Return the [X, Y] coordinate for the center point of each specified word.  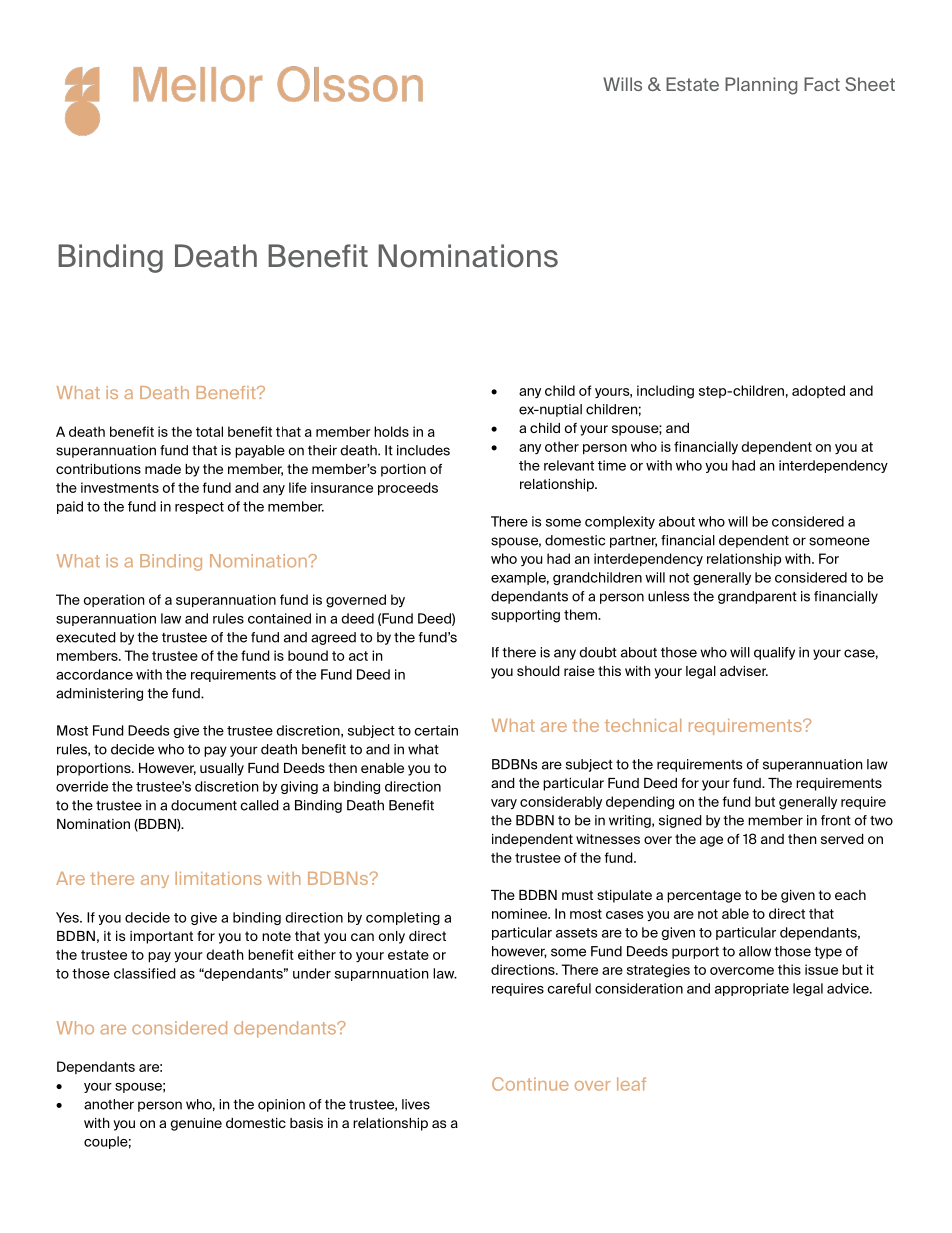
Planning [761, 86]
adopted [818, 391]
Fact [822, 84]
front [836, 820]
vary [504, 804]
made [163, 469]
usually [222, 769]
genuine [196, 1124]
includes [423, 450]
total [209, 431]
